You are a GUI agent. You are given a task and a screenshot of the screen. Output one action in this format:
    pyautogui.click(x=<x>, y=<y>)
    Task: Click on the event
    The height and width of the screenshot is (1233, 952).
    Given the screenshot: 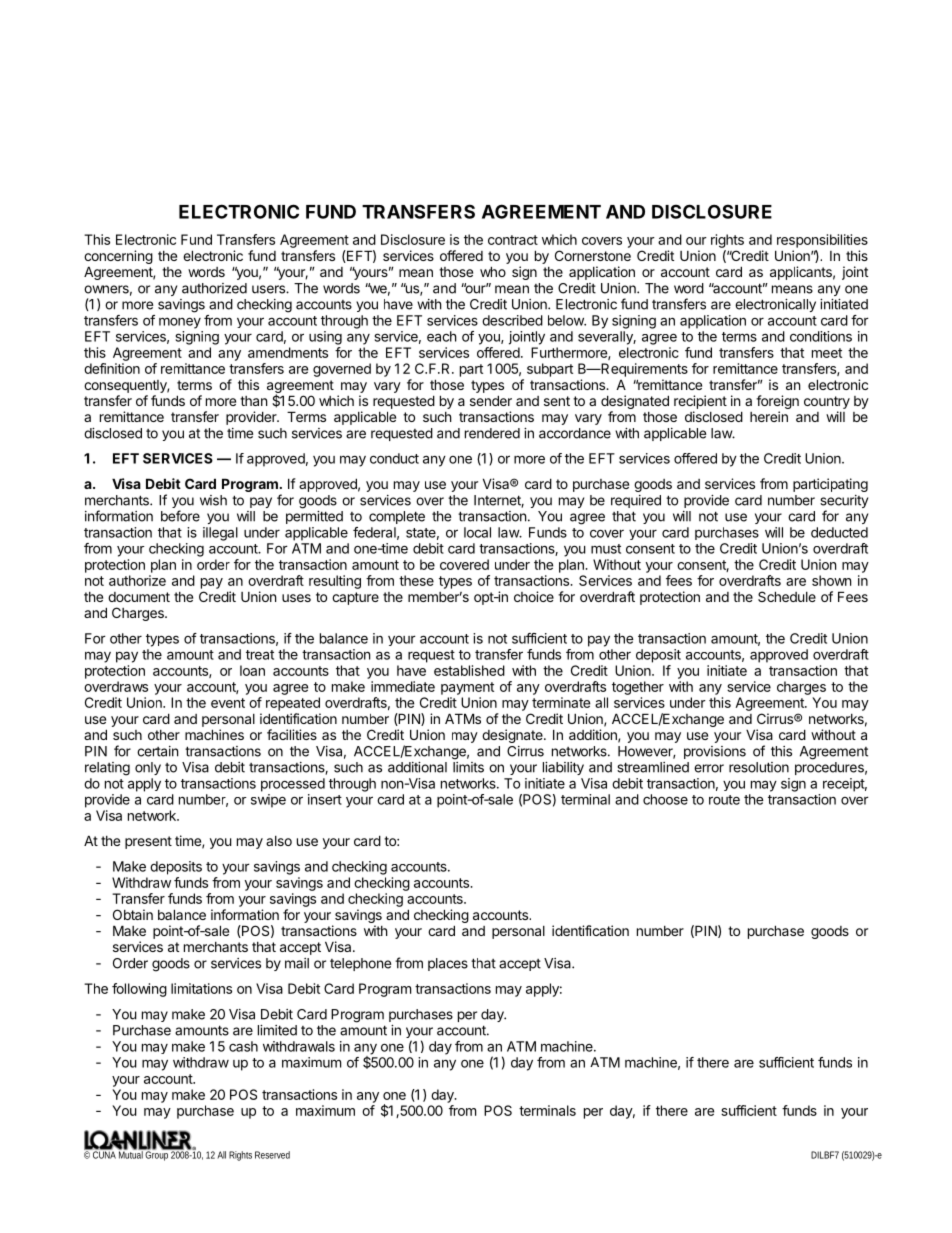 What is the action you would take?
    pyautogui.click(x=228, y=703)
